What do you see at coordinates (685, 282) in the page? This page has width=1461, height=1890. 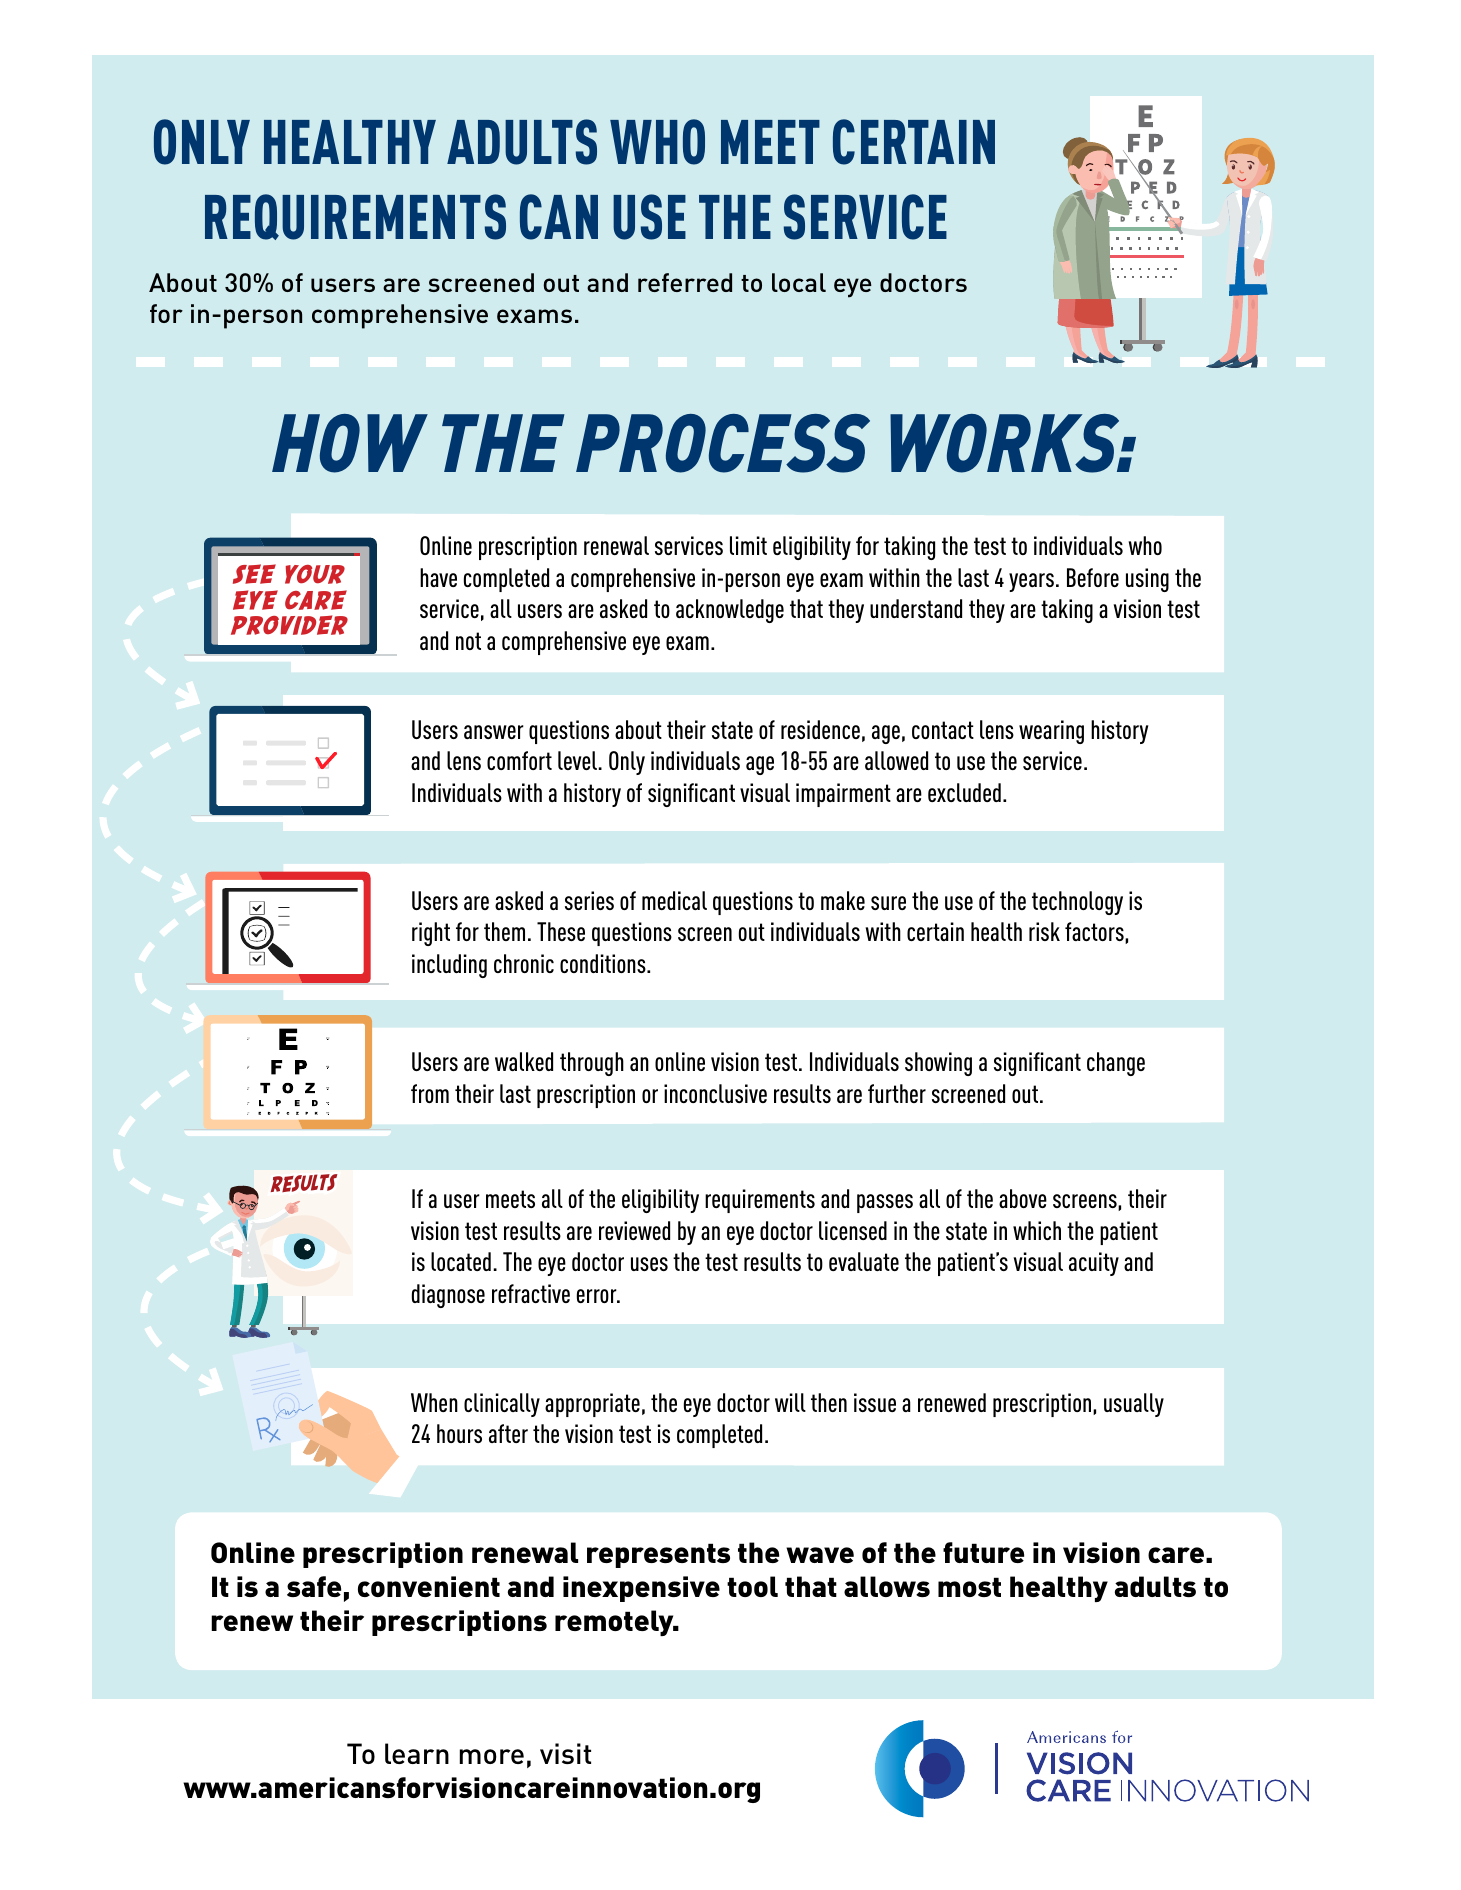 I see `referred` at bounding box center [685, 282].
